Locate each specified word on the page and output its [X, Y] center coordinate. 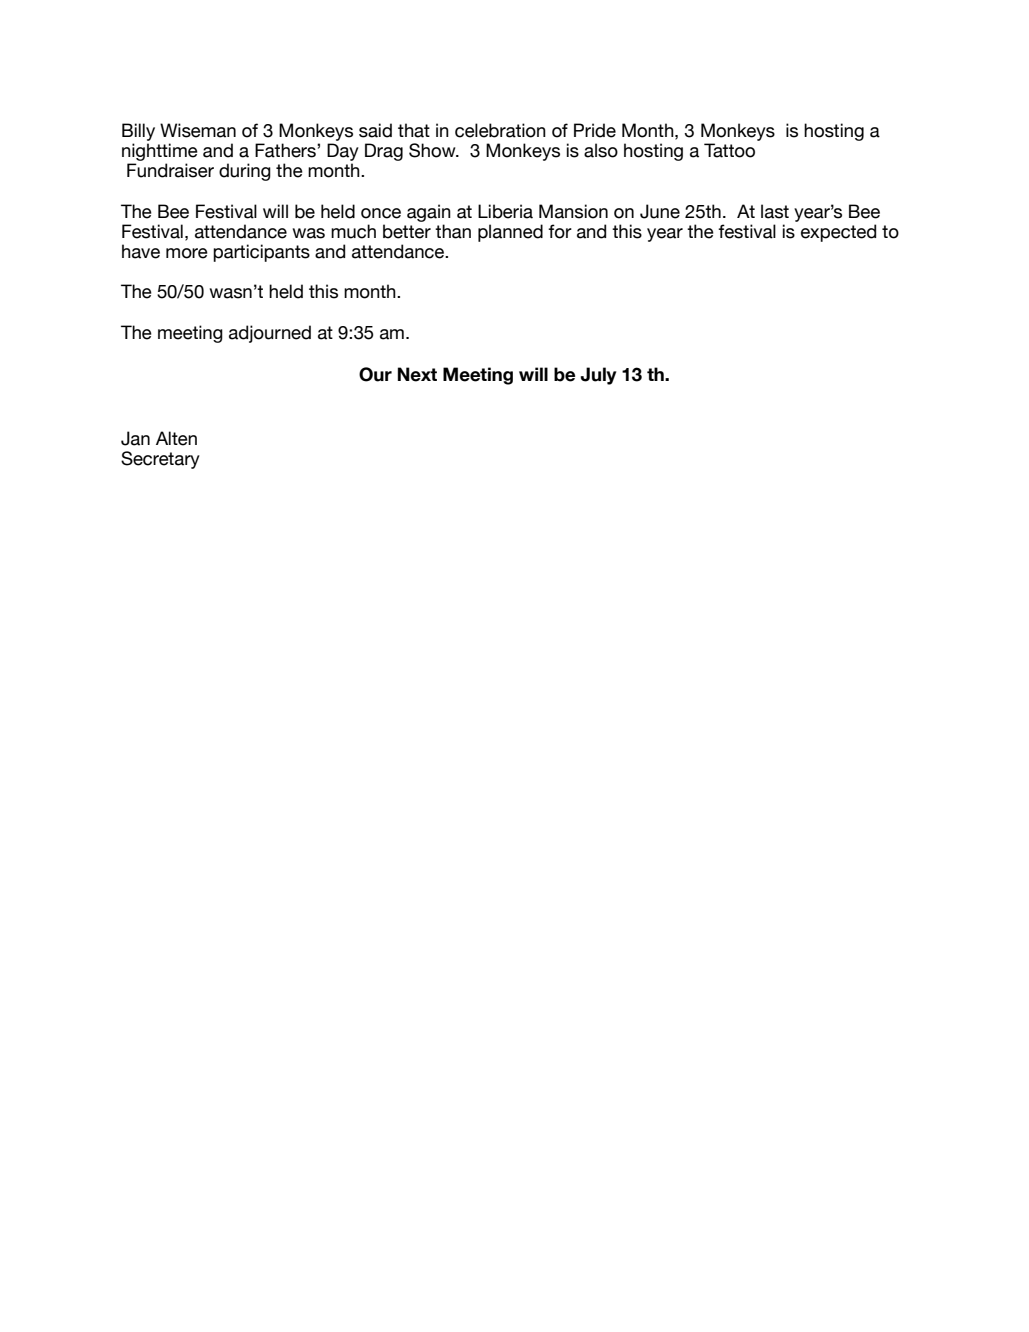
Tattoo [729, 150]
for [560, 231]
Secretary [160, 460]
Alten [176, 438]
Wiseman [198, 130]
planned [510, 233]
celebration [500, 130]
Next [417, 374]
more [187, 253]
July [598, 376]
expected [838, 233]
